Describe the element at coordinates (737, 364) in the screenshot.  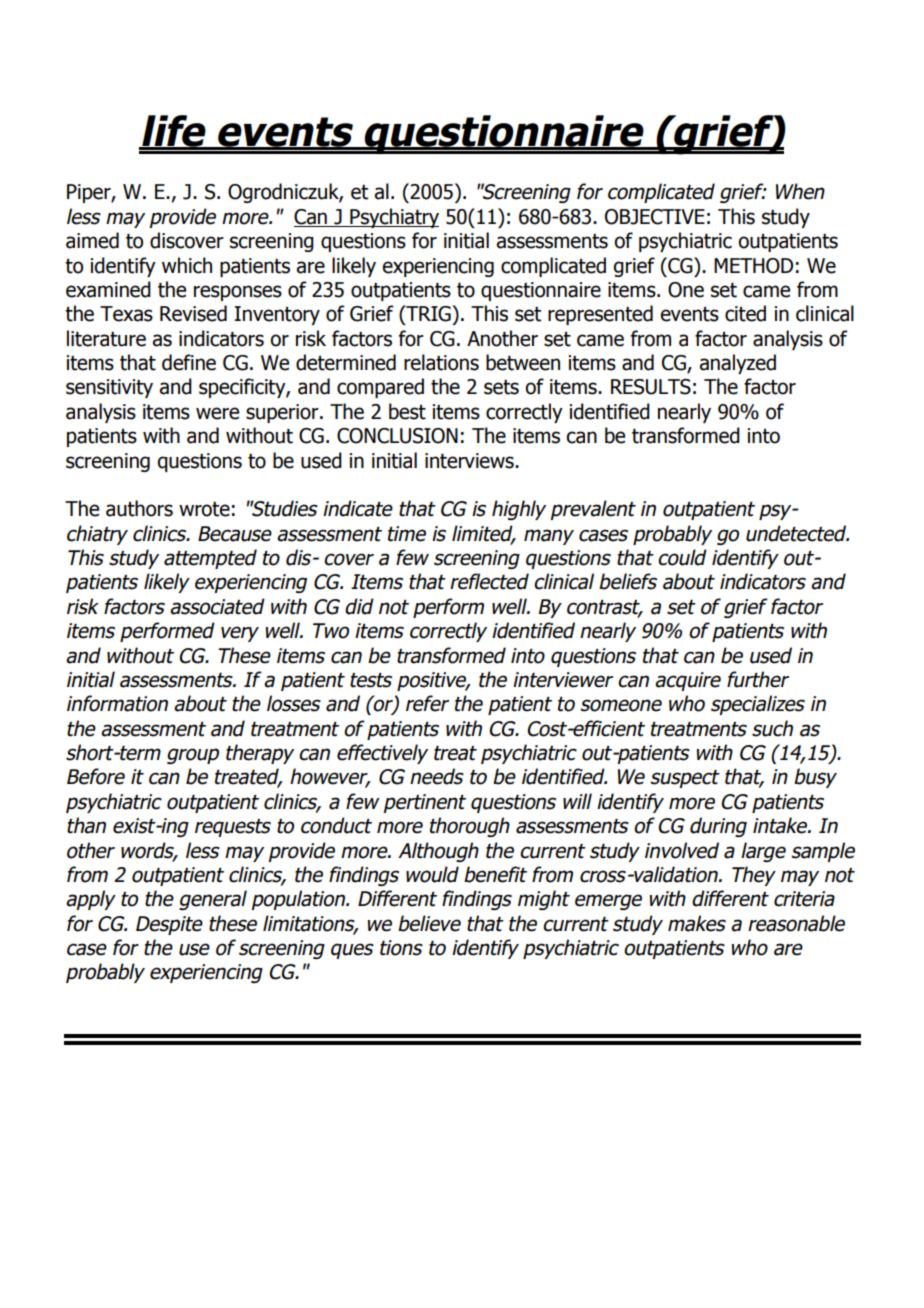
I see `analyzed` at that location.
